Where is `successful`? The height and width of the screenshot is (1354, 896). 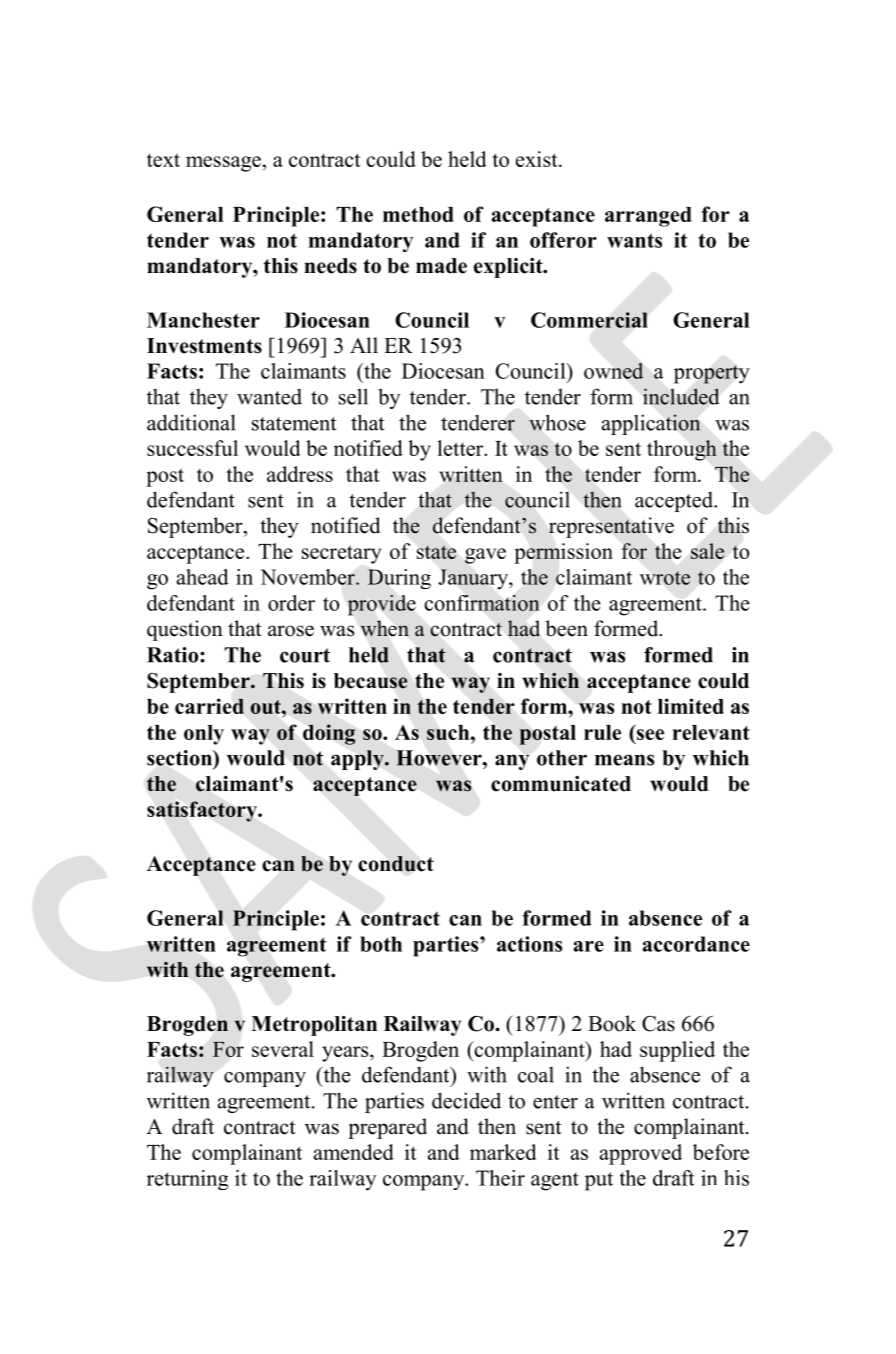
successful is located at coordinates (192, 448).
